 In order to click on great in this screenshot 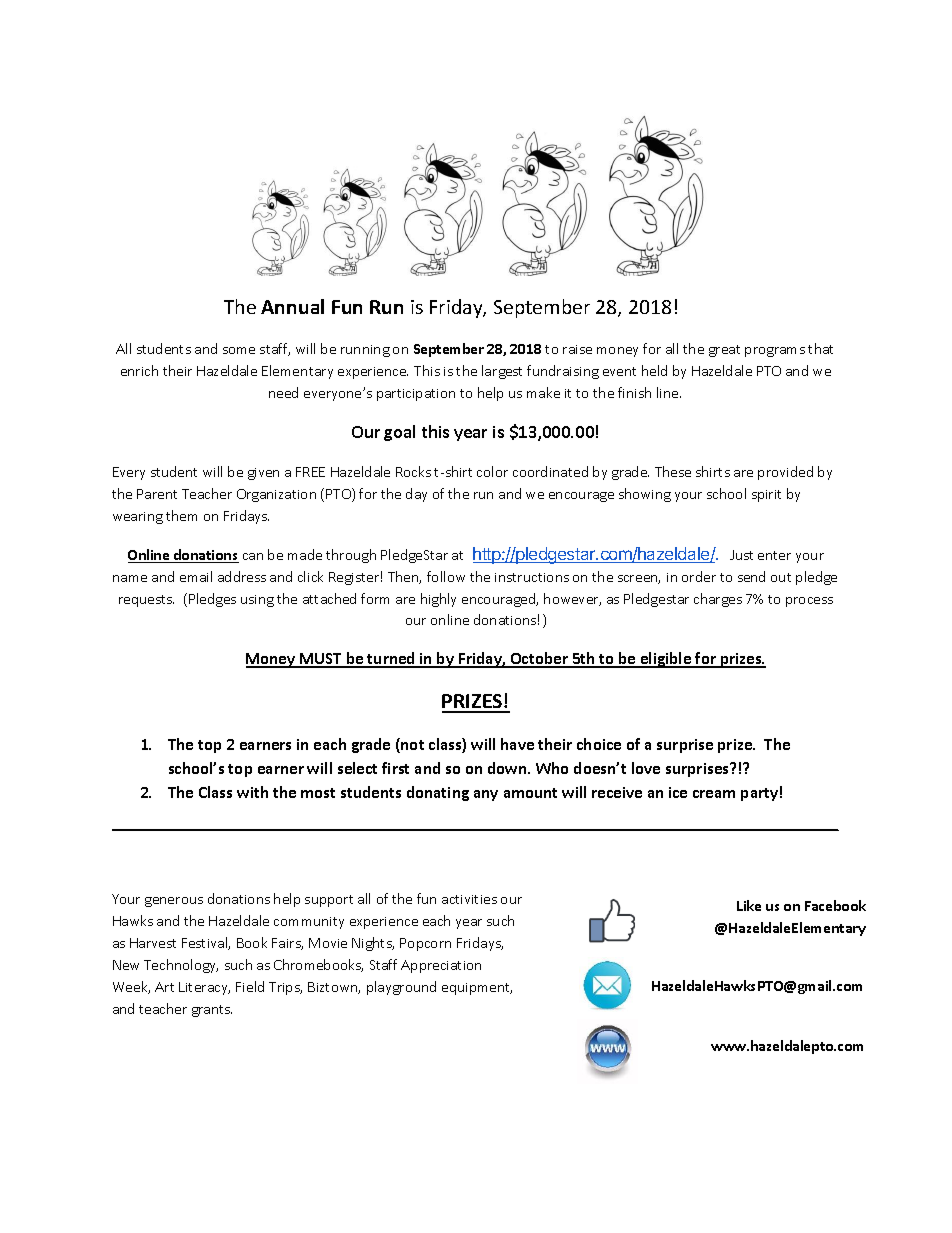, I will do `click(724, 351)`.
